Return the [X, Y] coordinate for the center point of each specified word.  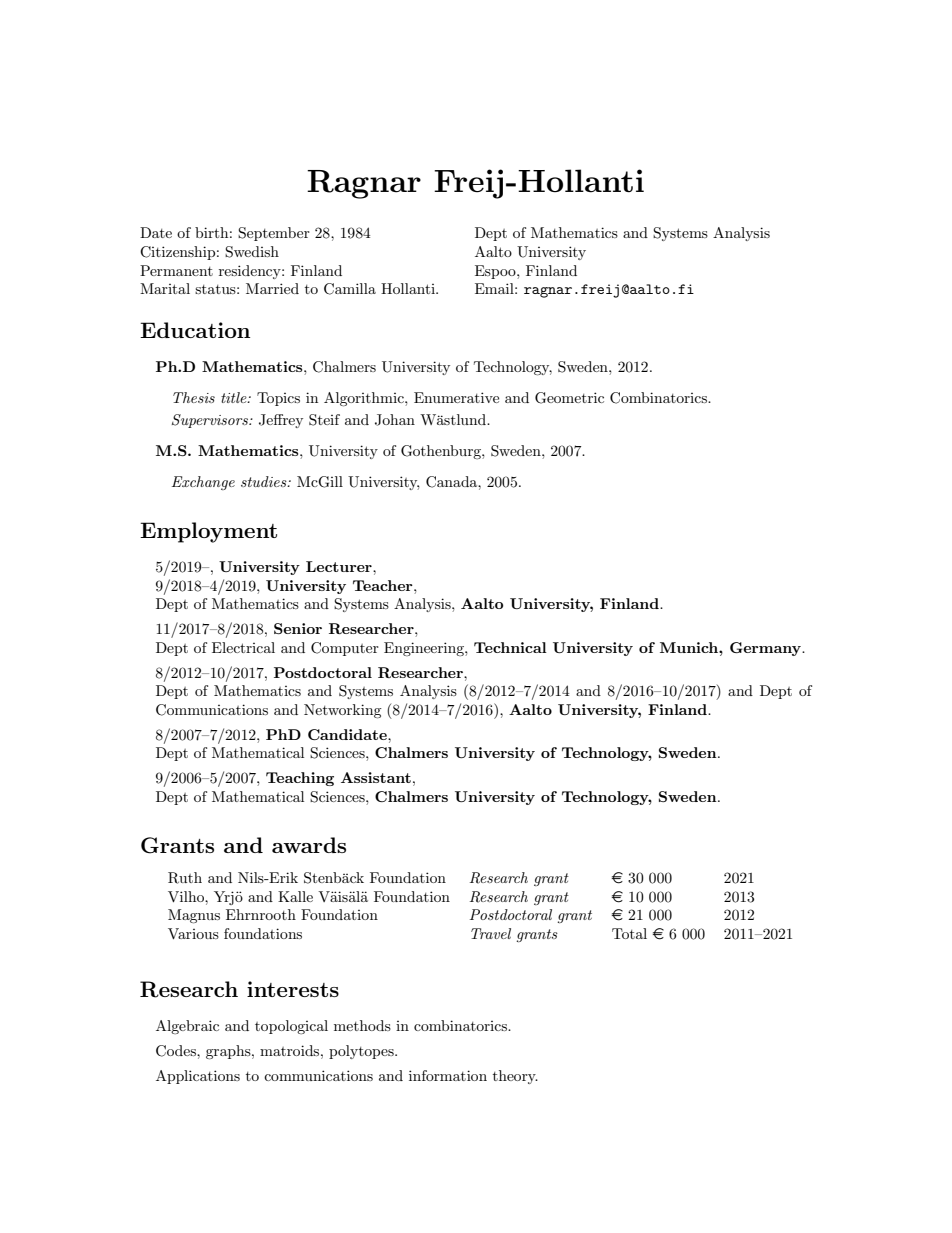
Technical [510, 647]
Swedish [252, 252]
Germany [766, 649]
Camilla [350, 289]
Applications [198, 1077]
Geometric [569, 398]
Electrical [243, 647]
